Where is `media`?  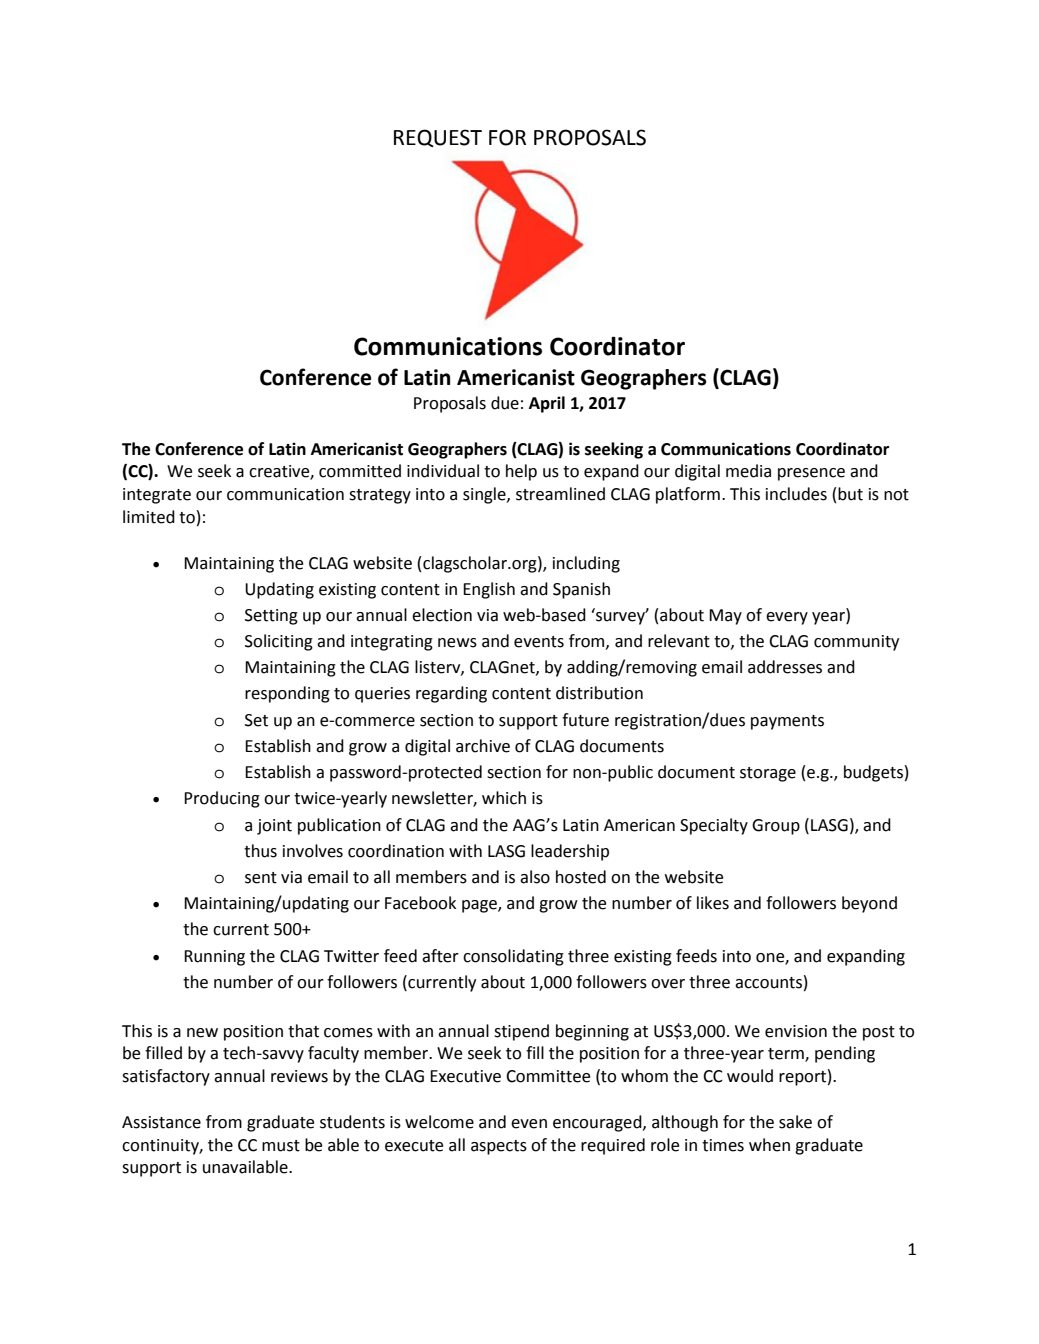
media is located at coordinates (748, 471).
